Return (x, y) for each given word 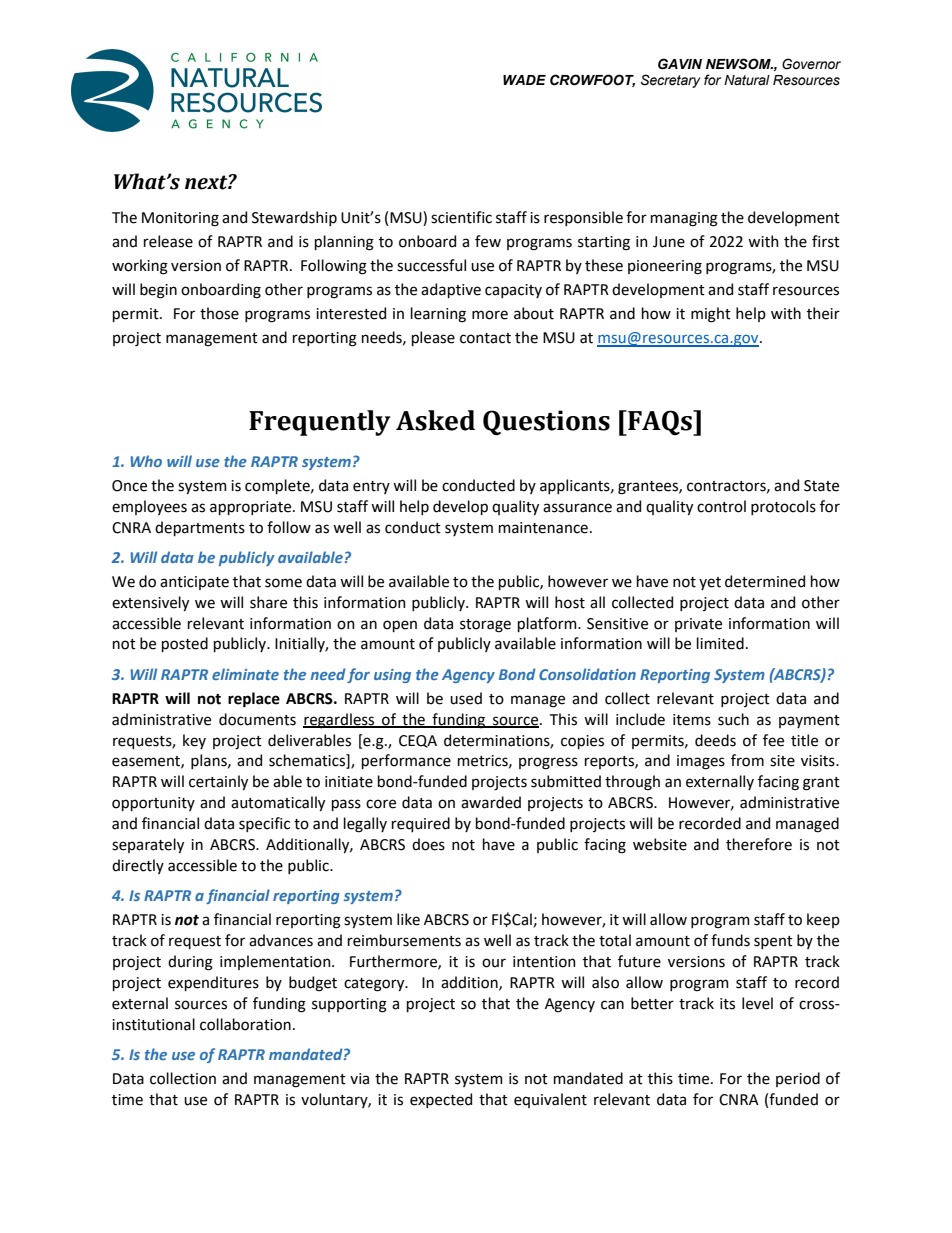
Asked (435, 420)
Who (146, 461)
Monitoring (180, 219)
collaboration (245, 1024)
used (466, 698)
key (194, 741)
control (721, 506)
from (747, 760)
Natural (747, 80)
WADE (524, 80)
